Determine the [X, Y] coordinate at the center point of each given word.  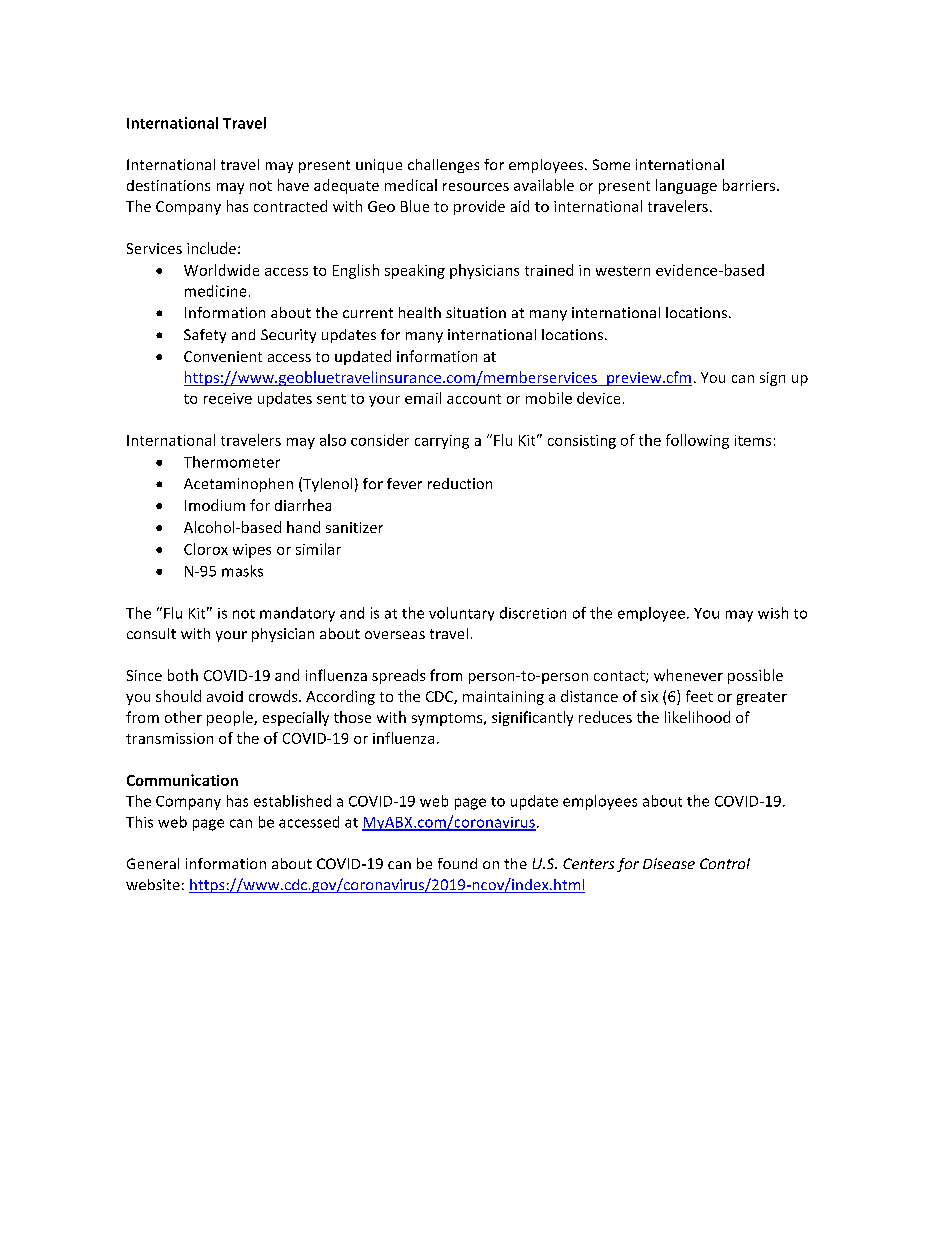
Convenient [223, 356]
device [598, 398]
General [153, 863]
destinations [168, 185]
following [697, 441]
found [457, 863]
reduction [460, 483]
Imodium [215, 505]
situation [476, 312]
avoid [225, 696]
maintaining [503, 698]
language [686, 186]
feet [699, 696]
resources [476, 187]
